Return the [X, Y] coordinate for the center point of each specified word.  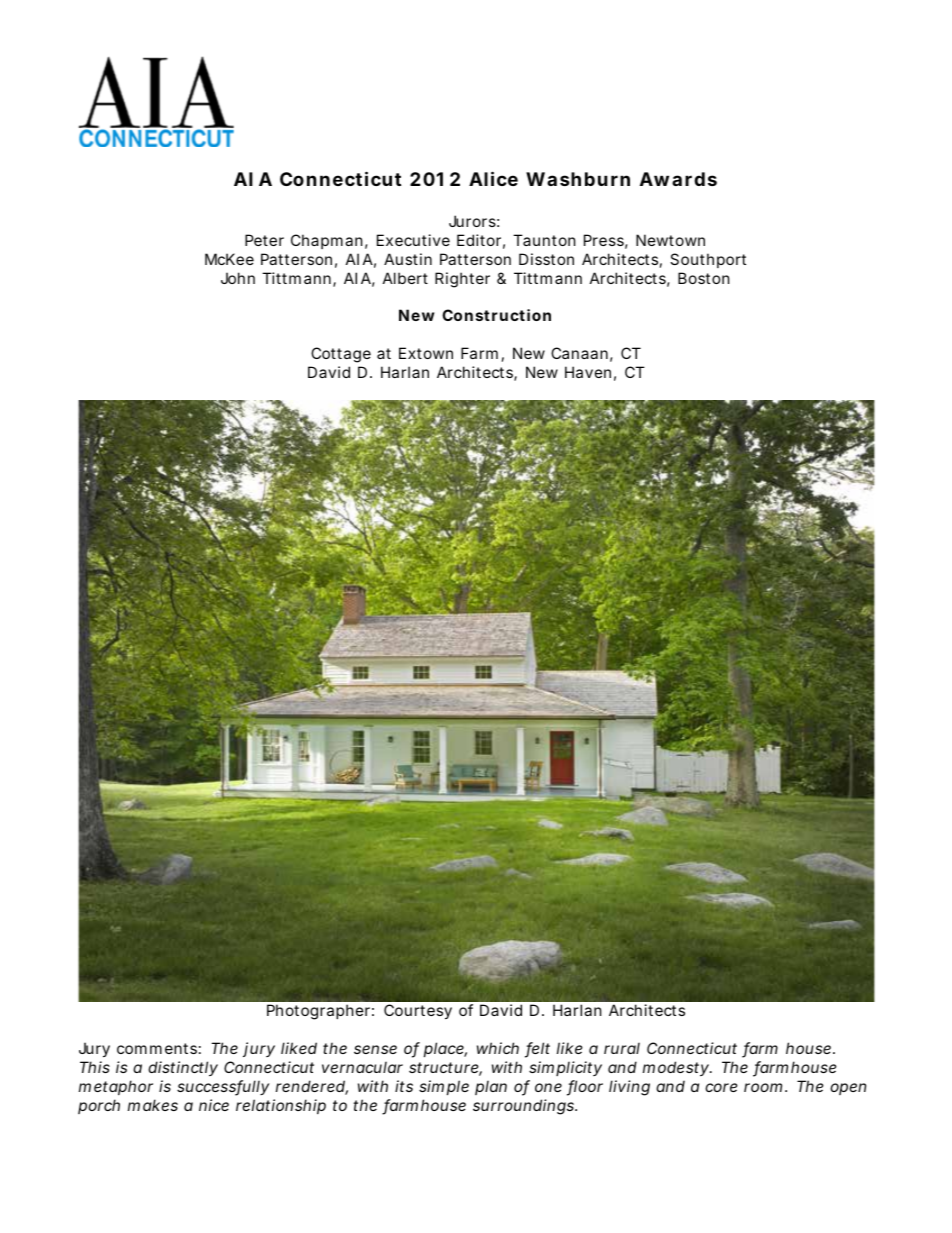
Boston [704, 278]
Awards [678, 179]
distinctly [183, 1068]
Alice [493, 178]
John [238, 278]
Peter [264, 240]
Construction [496, 315]
